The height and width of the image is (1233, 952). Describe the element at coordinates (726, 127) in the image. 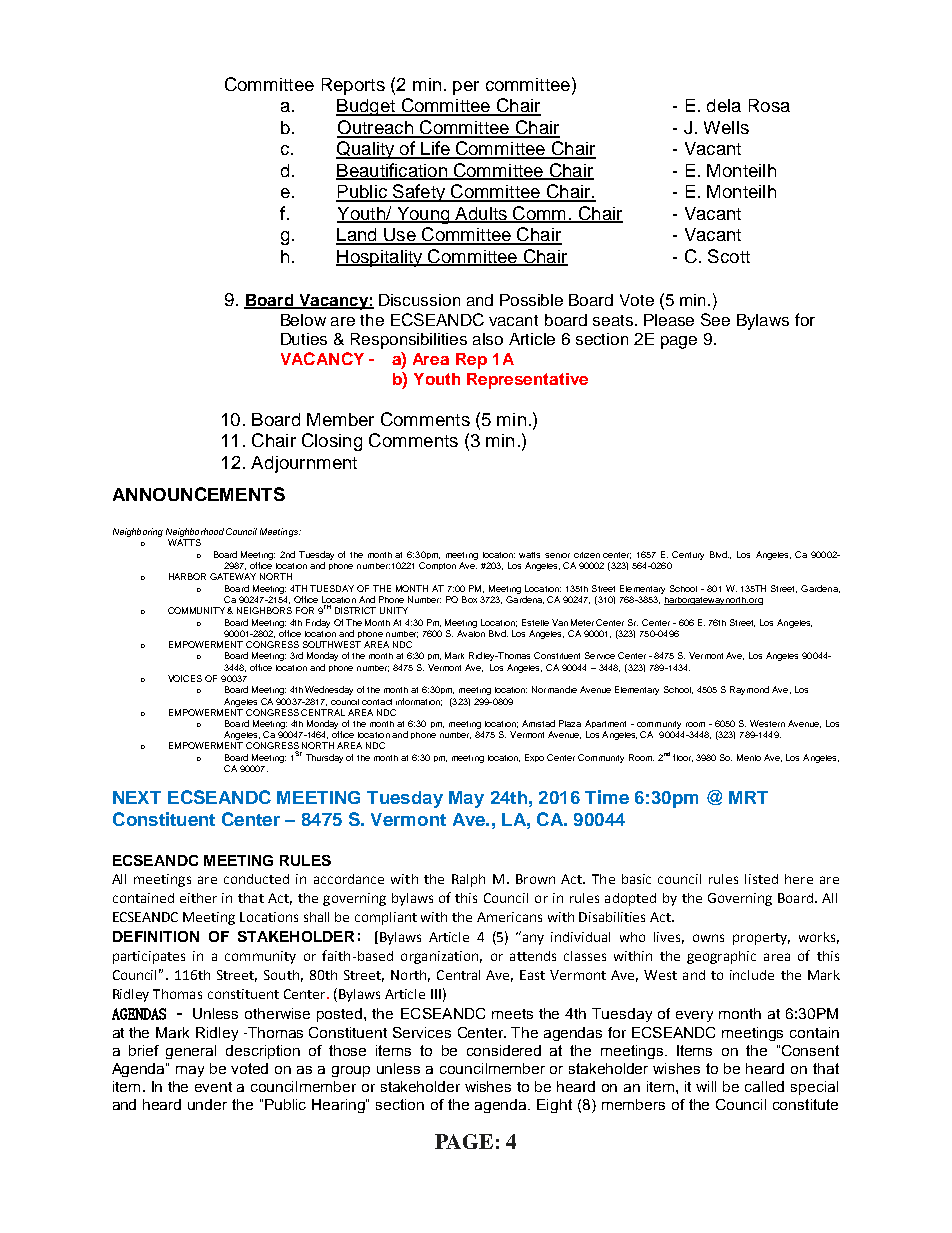

I see `Wells` at that location.
